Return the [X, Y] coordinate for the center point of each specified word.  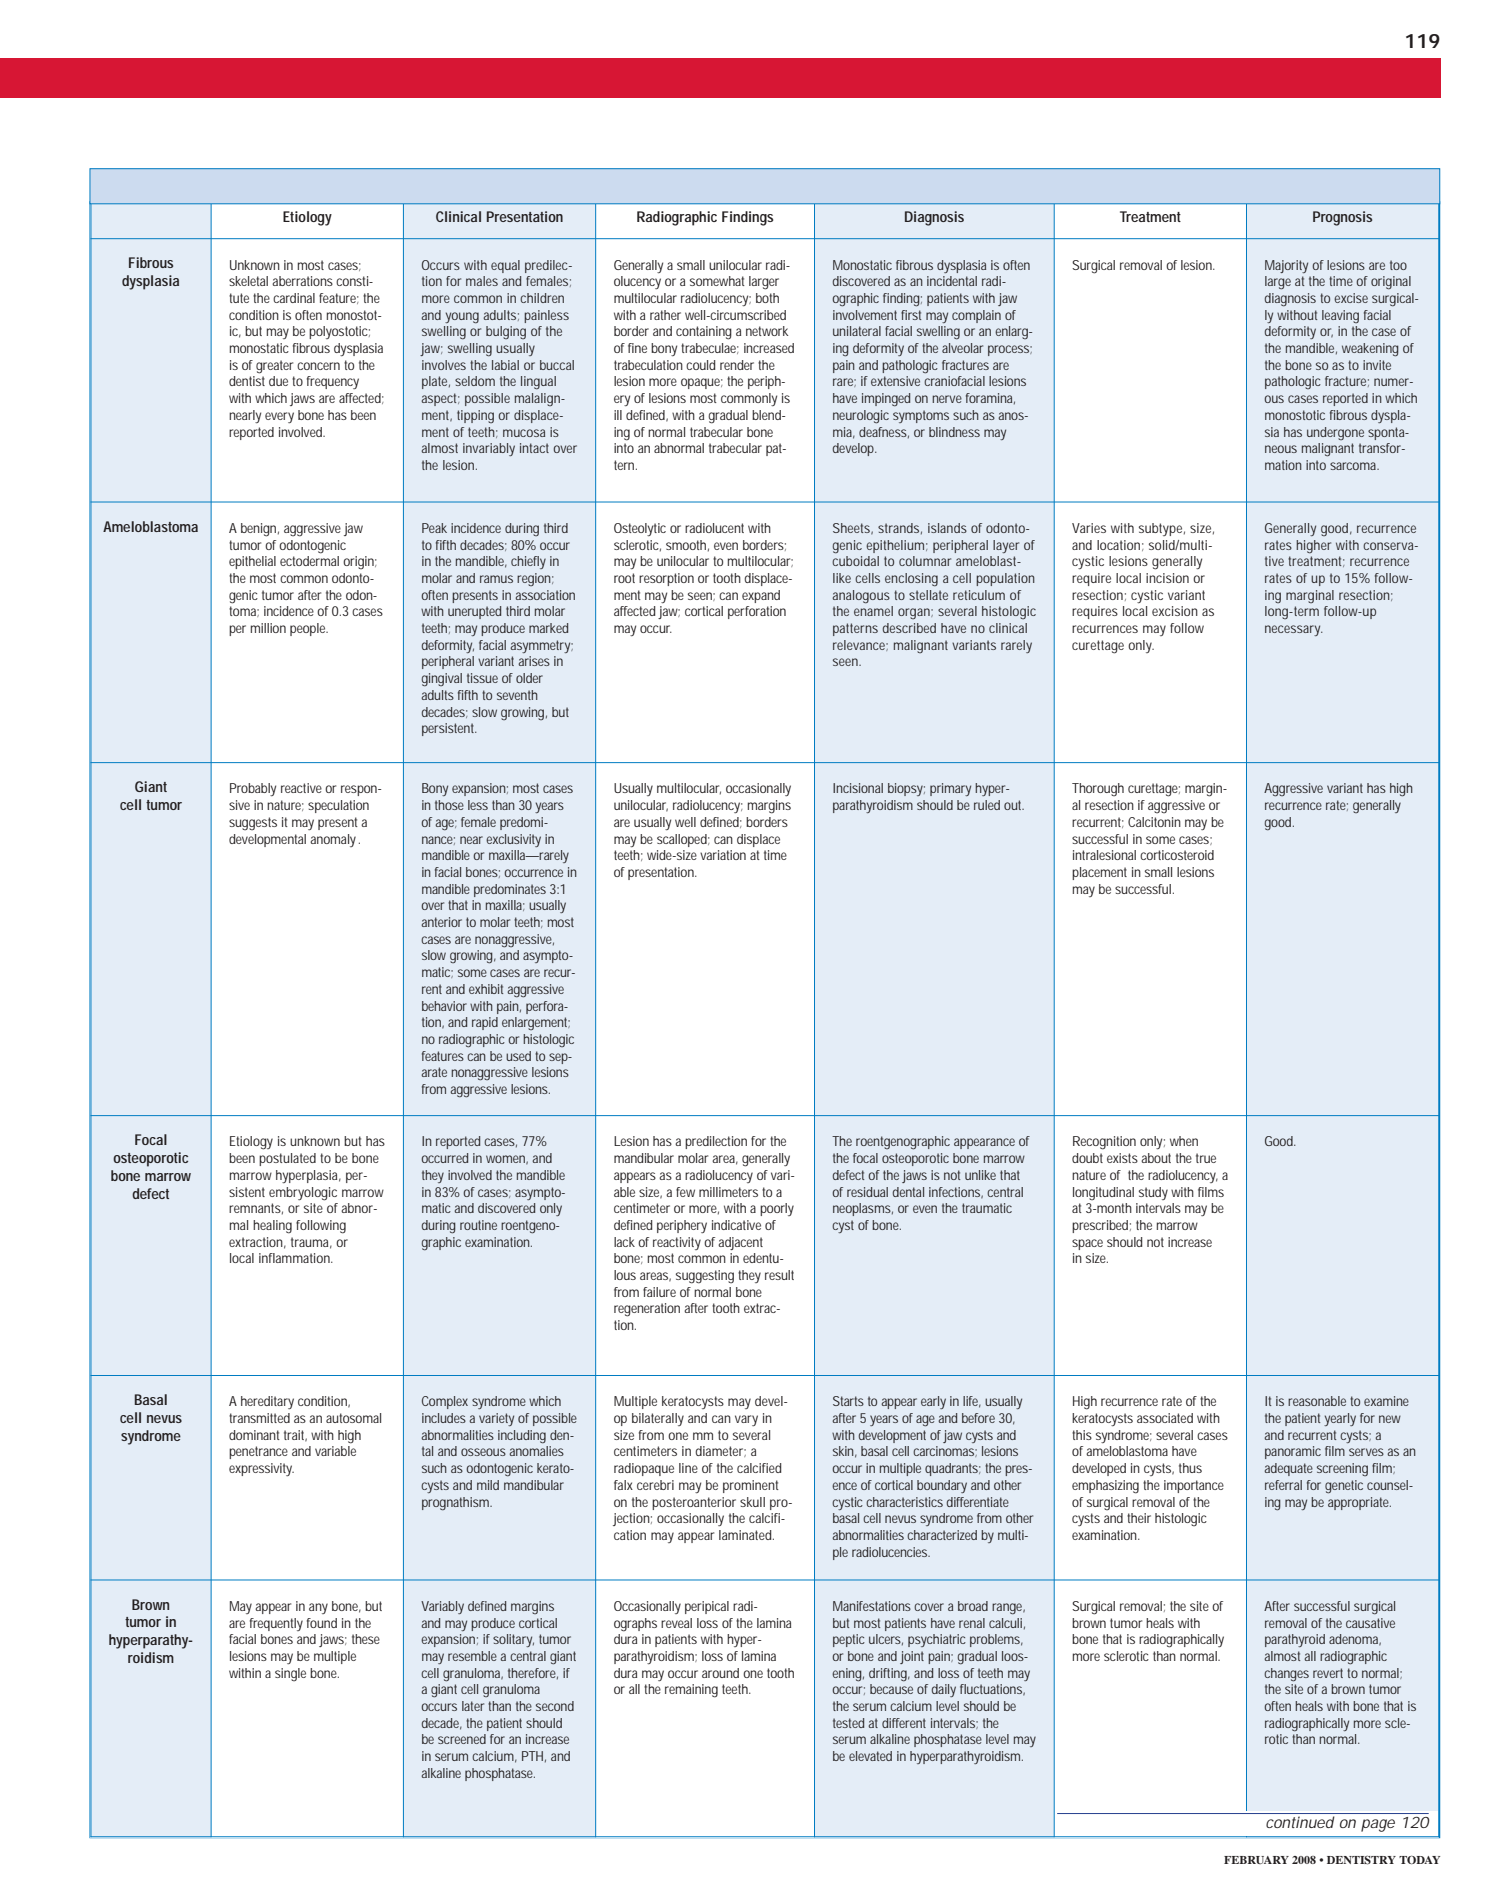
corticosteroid [1177, 855]
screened [462, 1739]
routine [478, 1225]
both [767, 298]
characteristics [904, 1502]
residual [867, 1192]
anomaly [335, 840]
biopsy [906, 789]
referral [1283, 1485]
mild [488, 1485]
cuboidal [855, 561]
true [1206, 1158]
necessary [1294, 630]
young [462, 318]
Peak [434, 528]
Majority [1286, 266]
